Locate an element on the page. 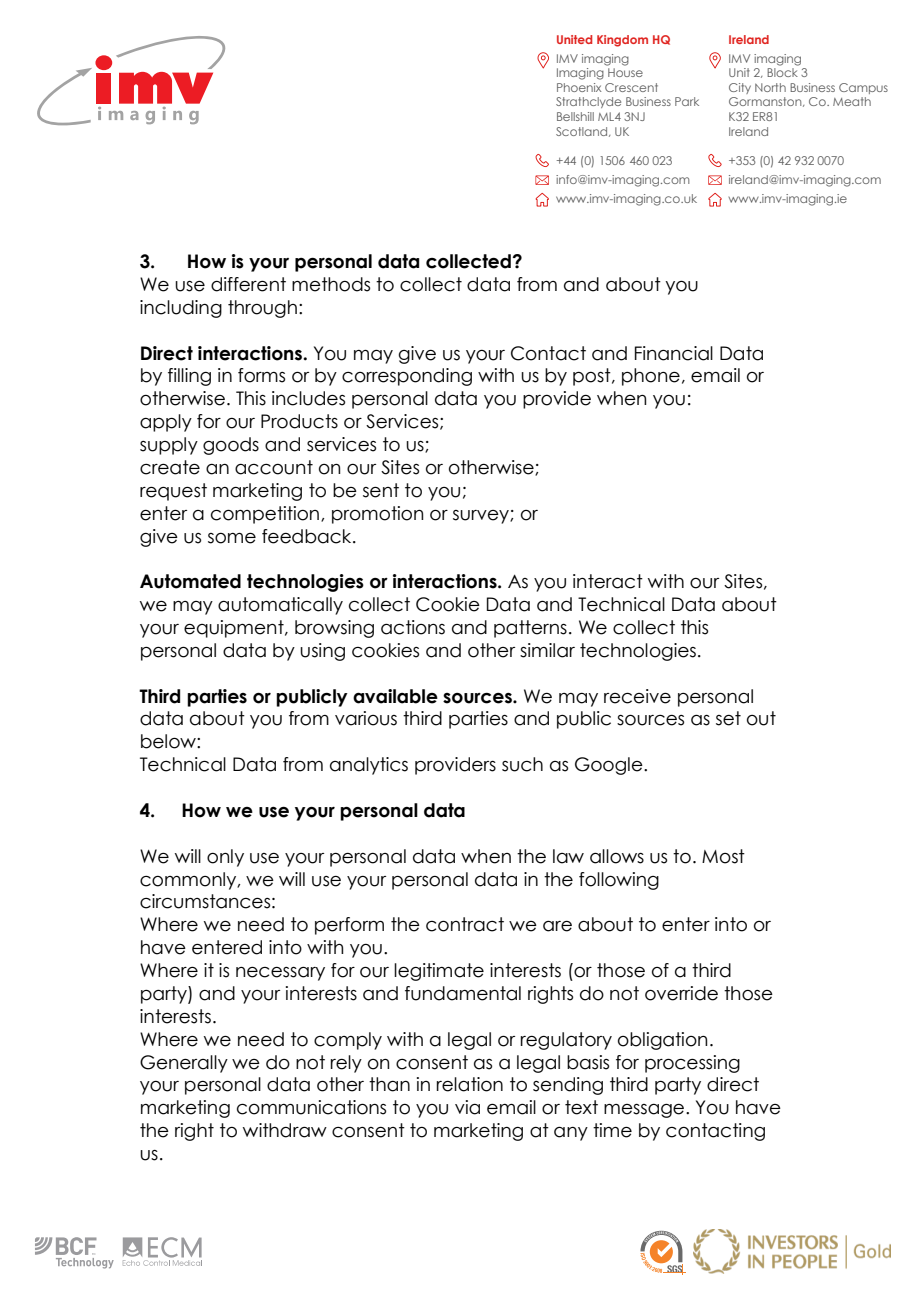  processing is located at coordinates (692, 1064).
